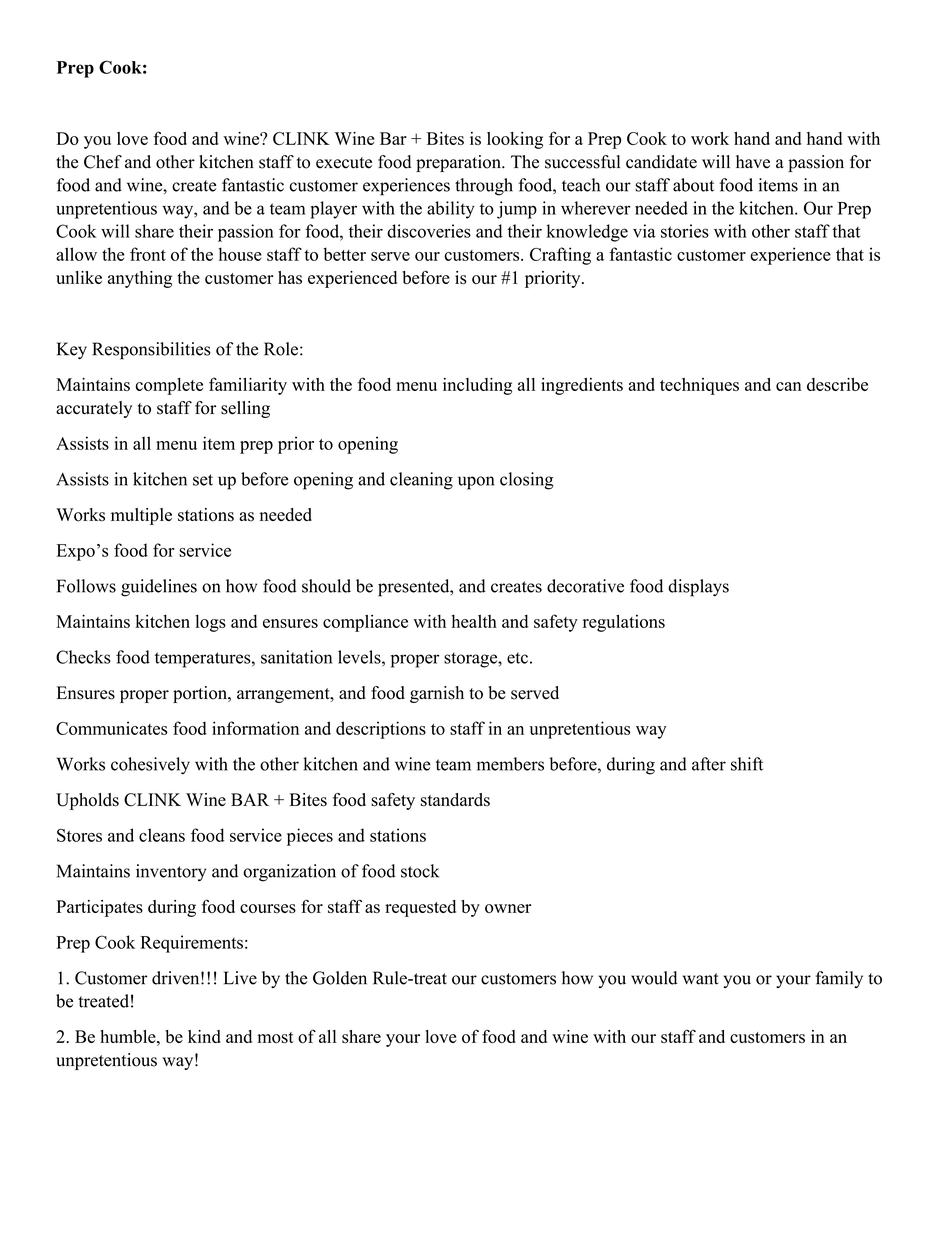  I want to click on kind, so click(204, 1036).
